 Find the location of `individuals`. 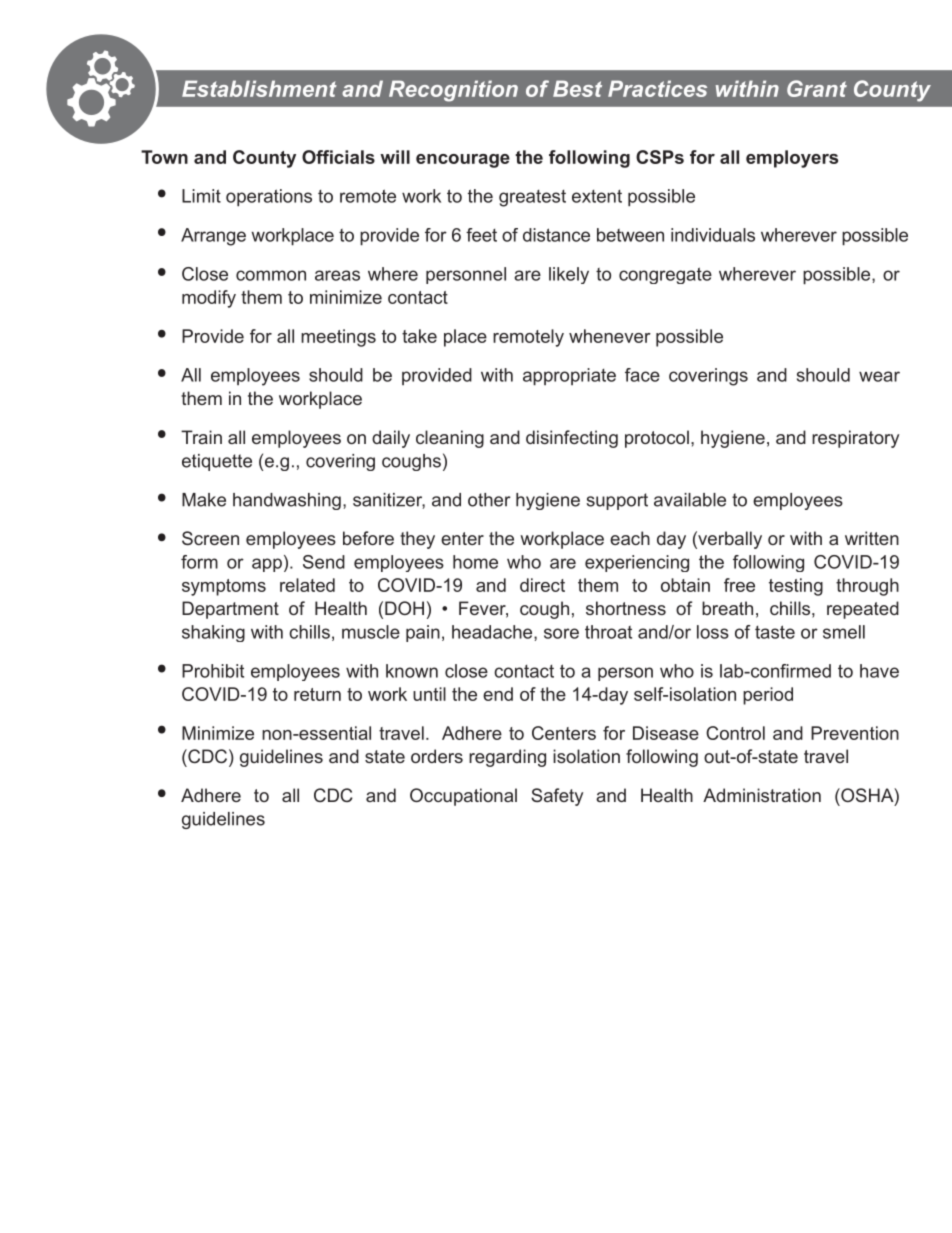

individuals is located at coordinates (713, 235).
